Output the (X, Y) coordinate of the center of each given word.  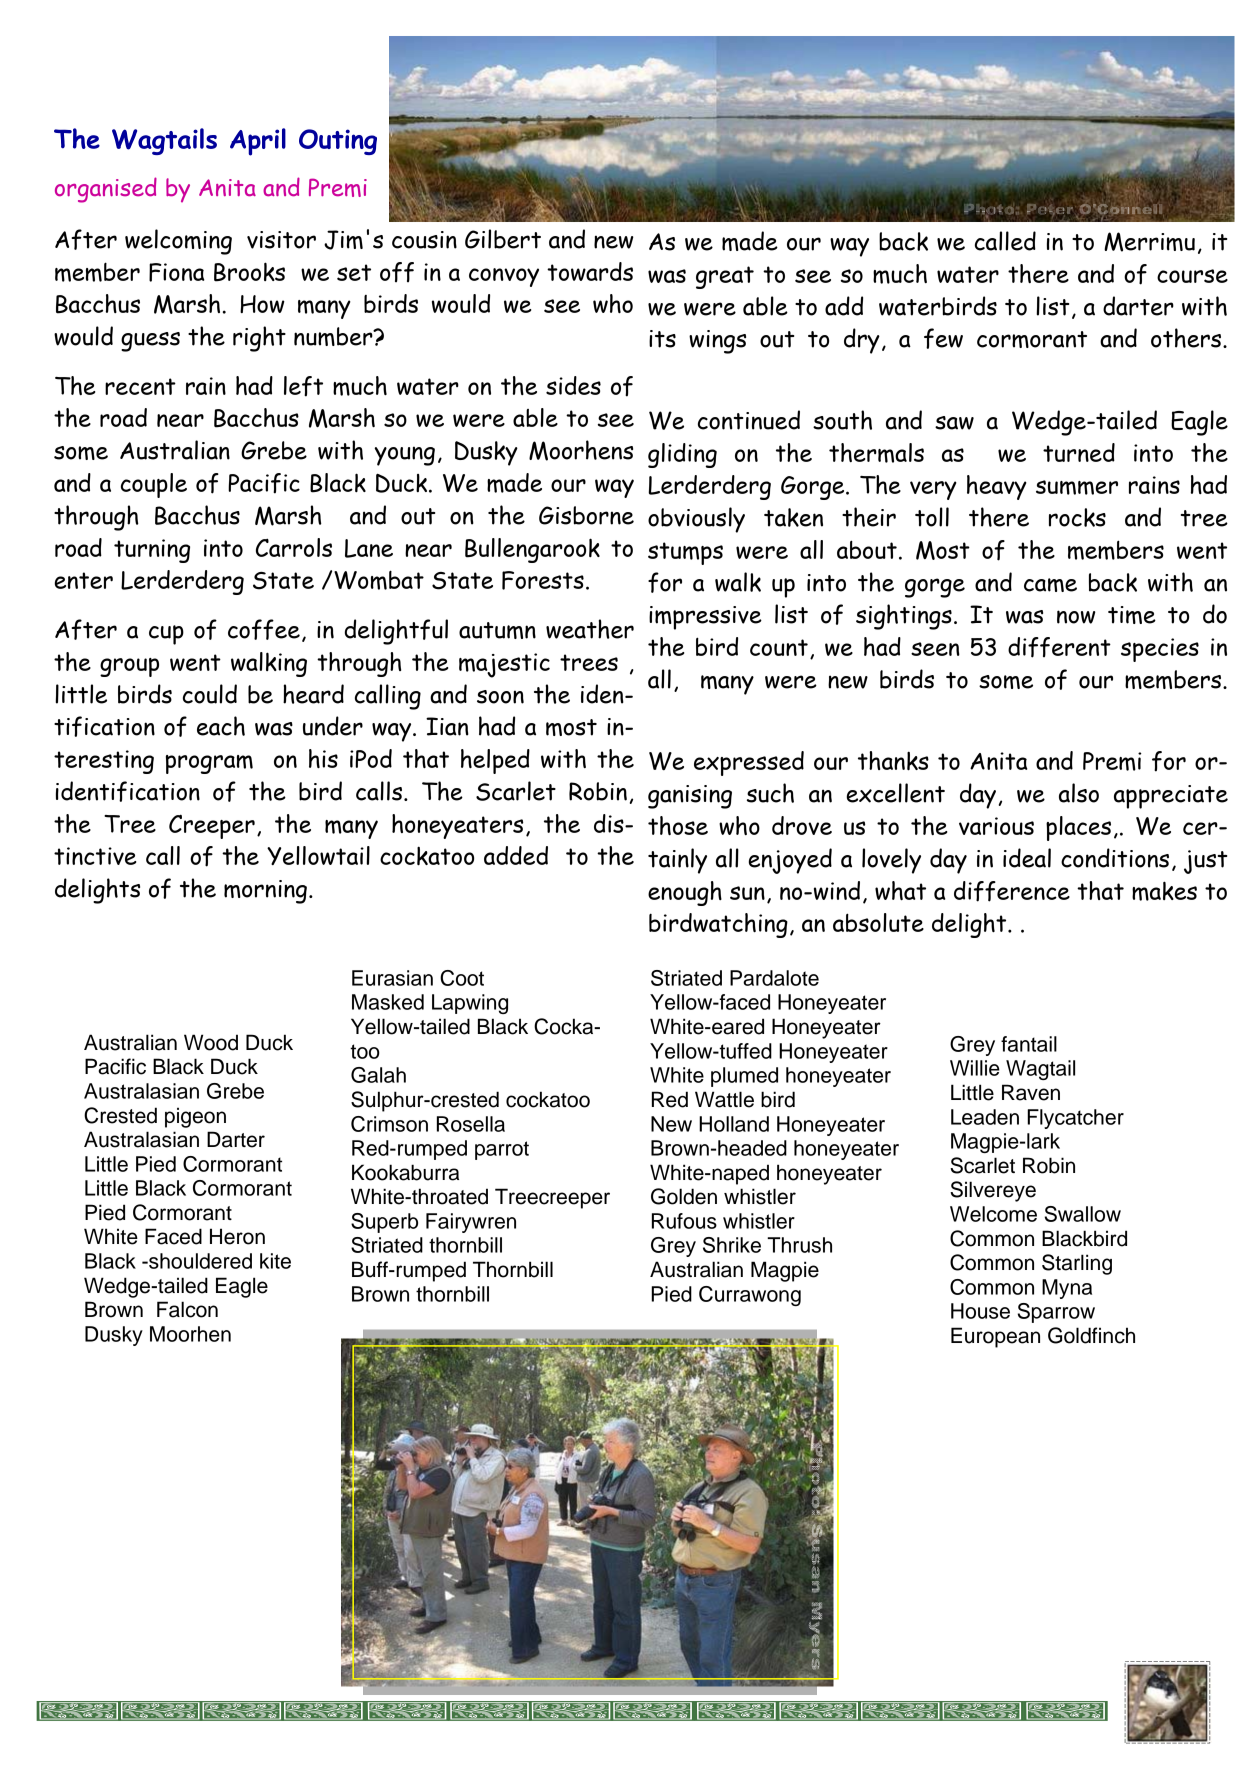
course (1192, 276)
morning (265, 892)
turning (152, 551)
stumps (685, 553)
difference (1012, 891)
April (258, 142)
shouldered (199, 1261)
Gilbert (503, 239)
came (1050, 585)
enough (685, 893)
